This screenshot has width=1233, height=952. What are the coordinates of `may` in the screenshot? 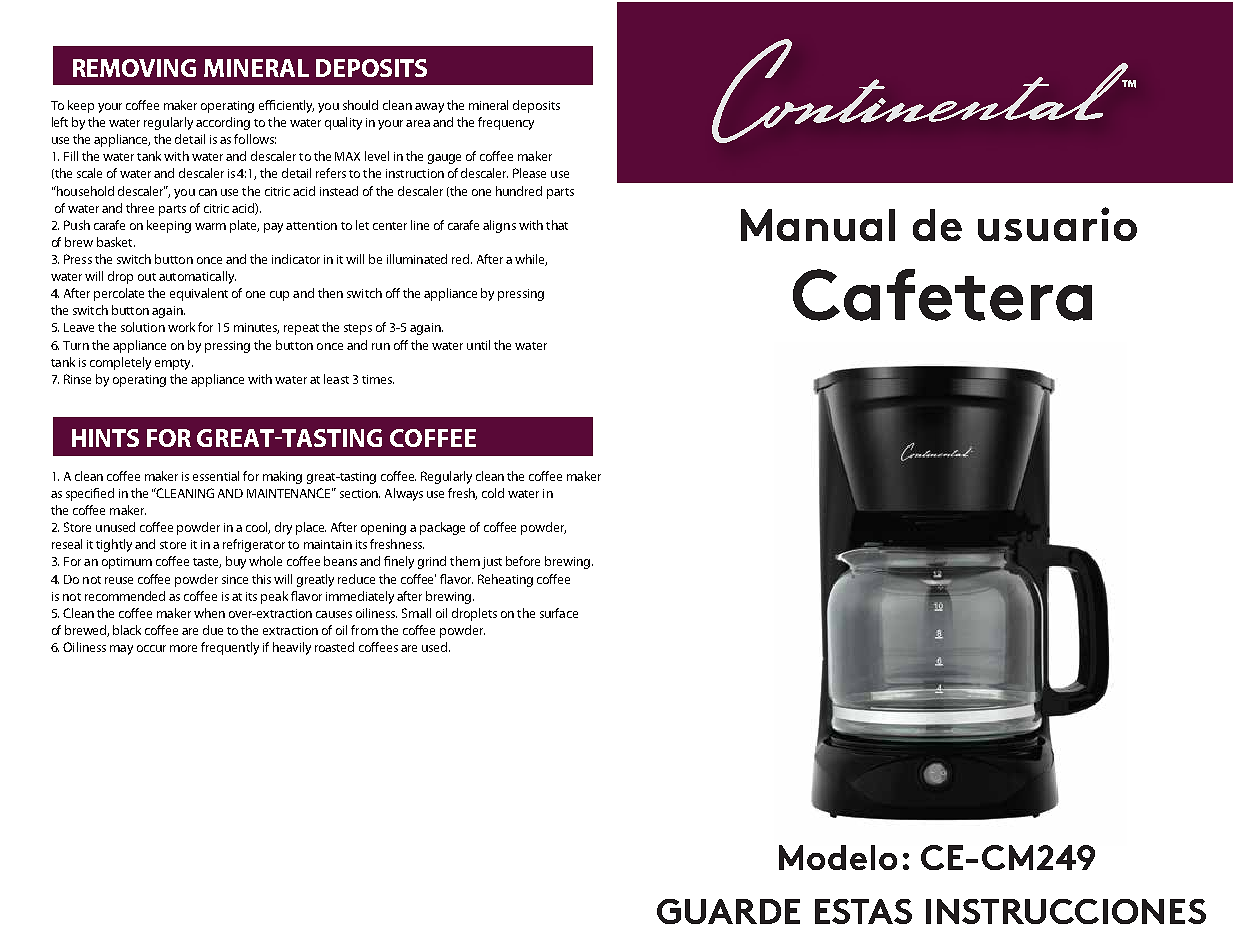 It's located at (121, 650).
